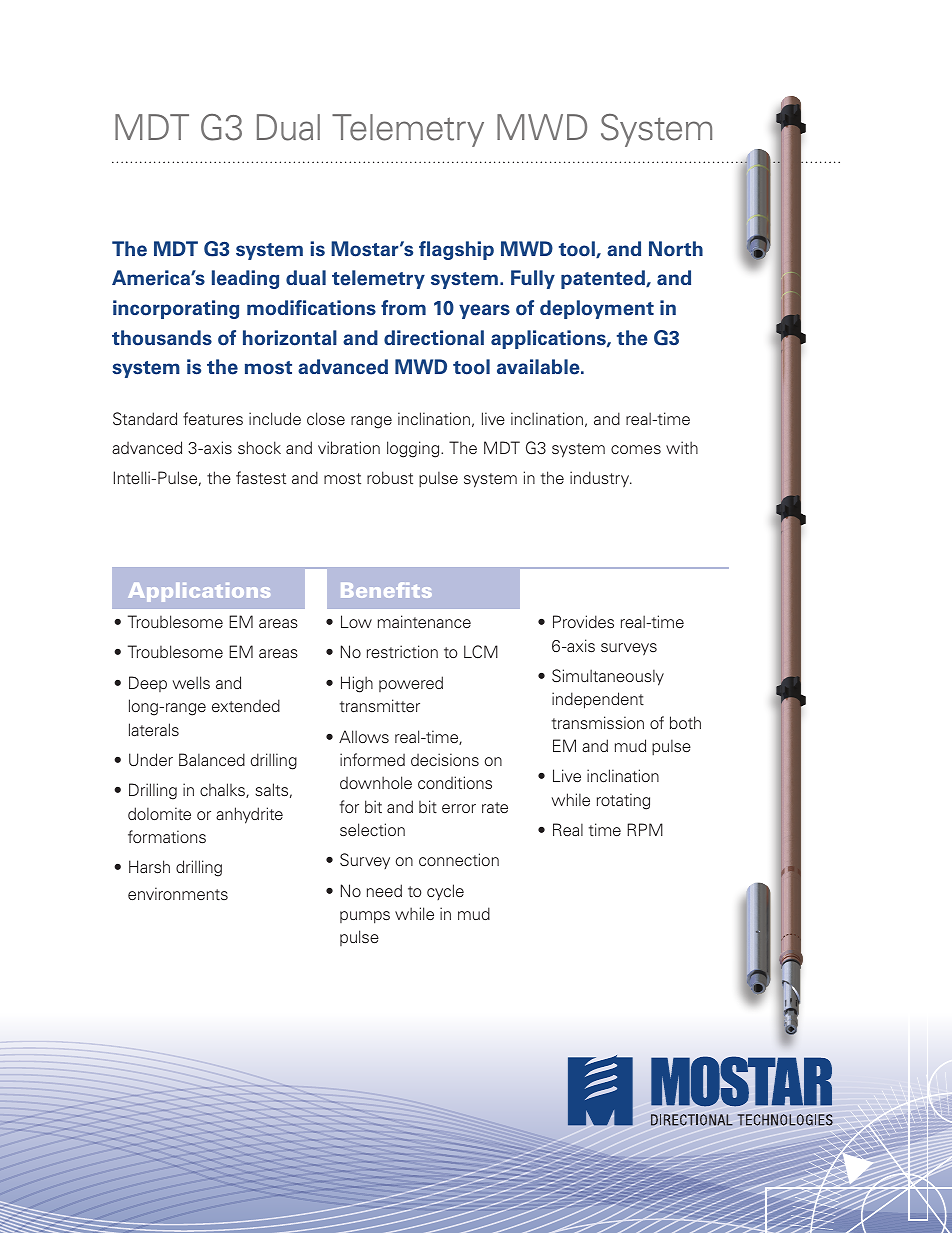 Image resolution: width=952 pixels, height=1233 pixels. What do you see at coordinates (212, 759) in the screenshot?
I see `Balanced` at bounding box center [212, 759].
